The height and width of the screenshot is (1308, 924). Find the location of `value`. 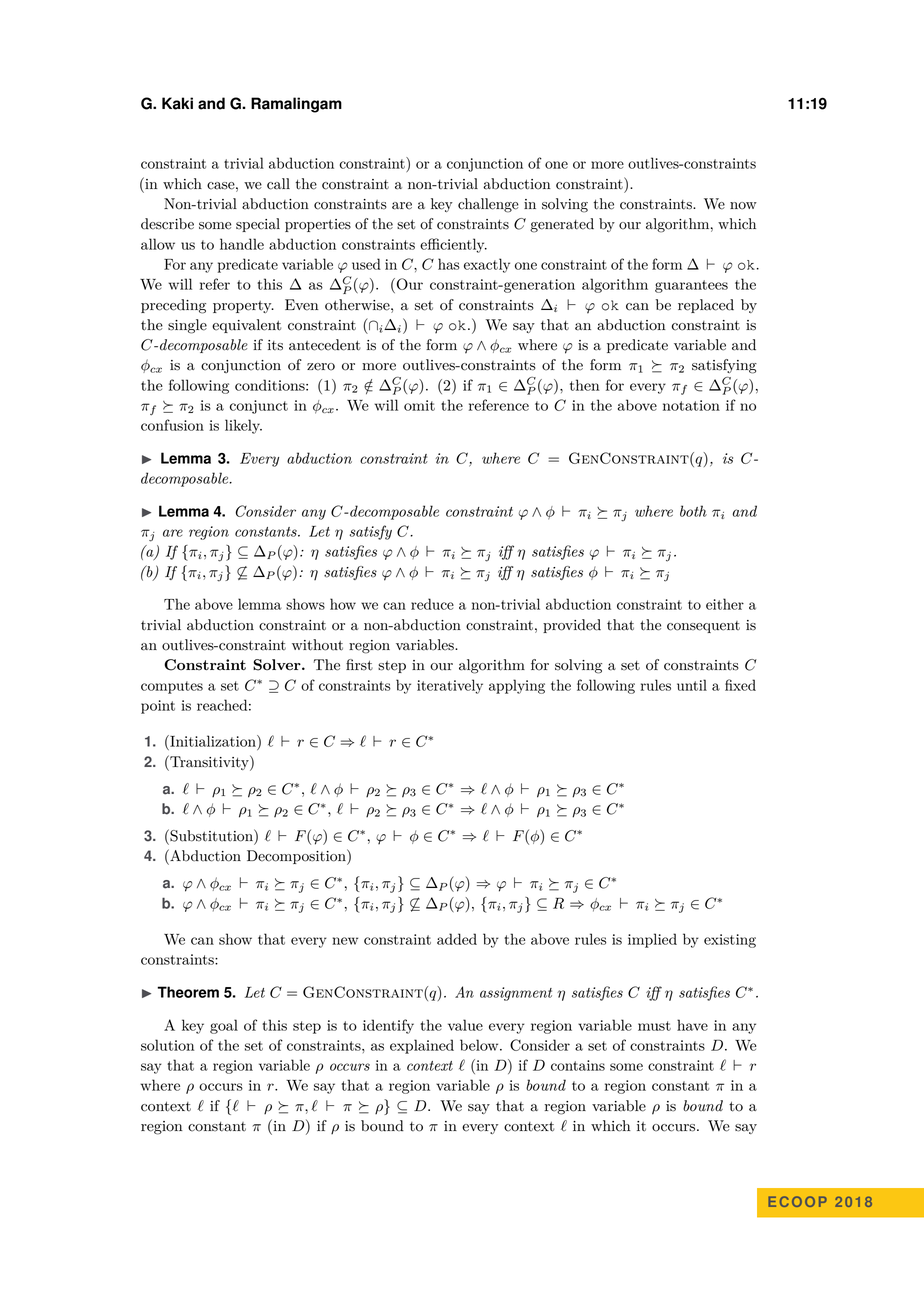

value is located at coordinates (465, 1025).
